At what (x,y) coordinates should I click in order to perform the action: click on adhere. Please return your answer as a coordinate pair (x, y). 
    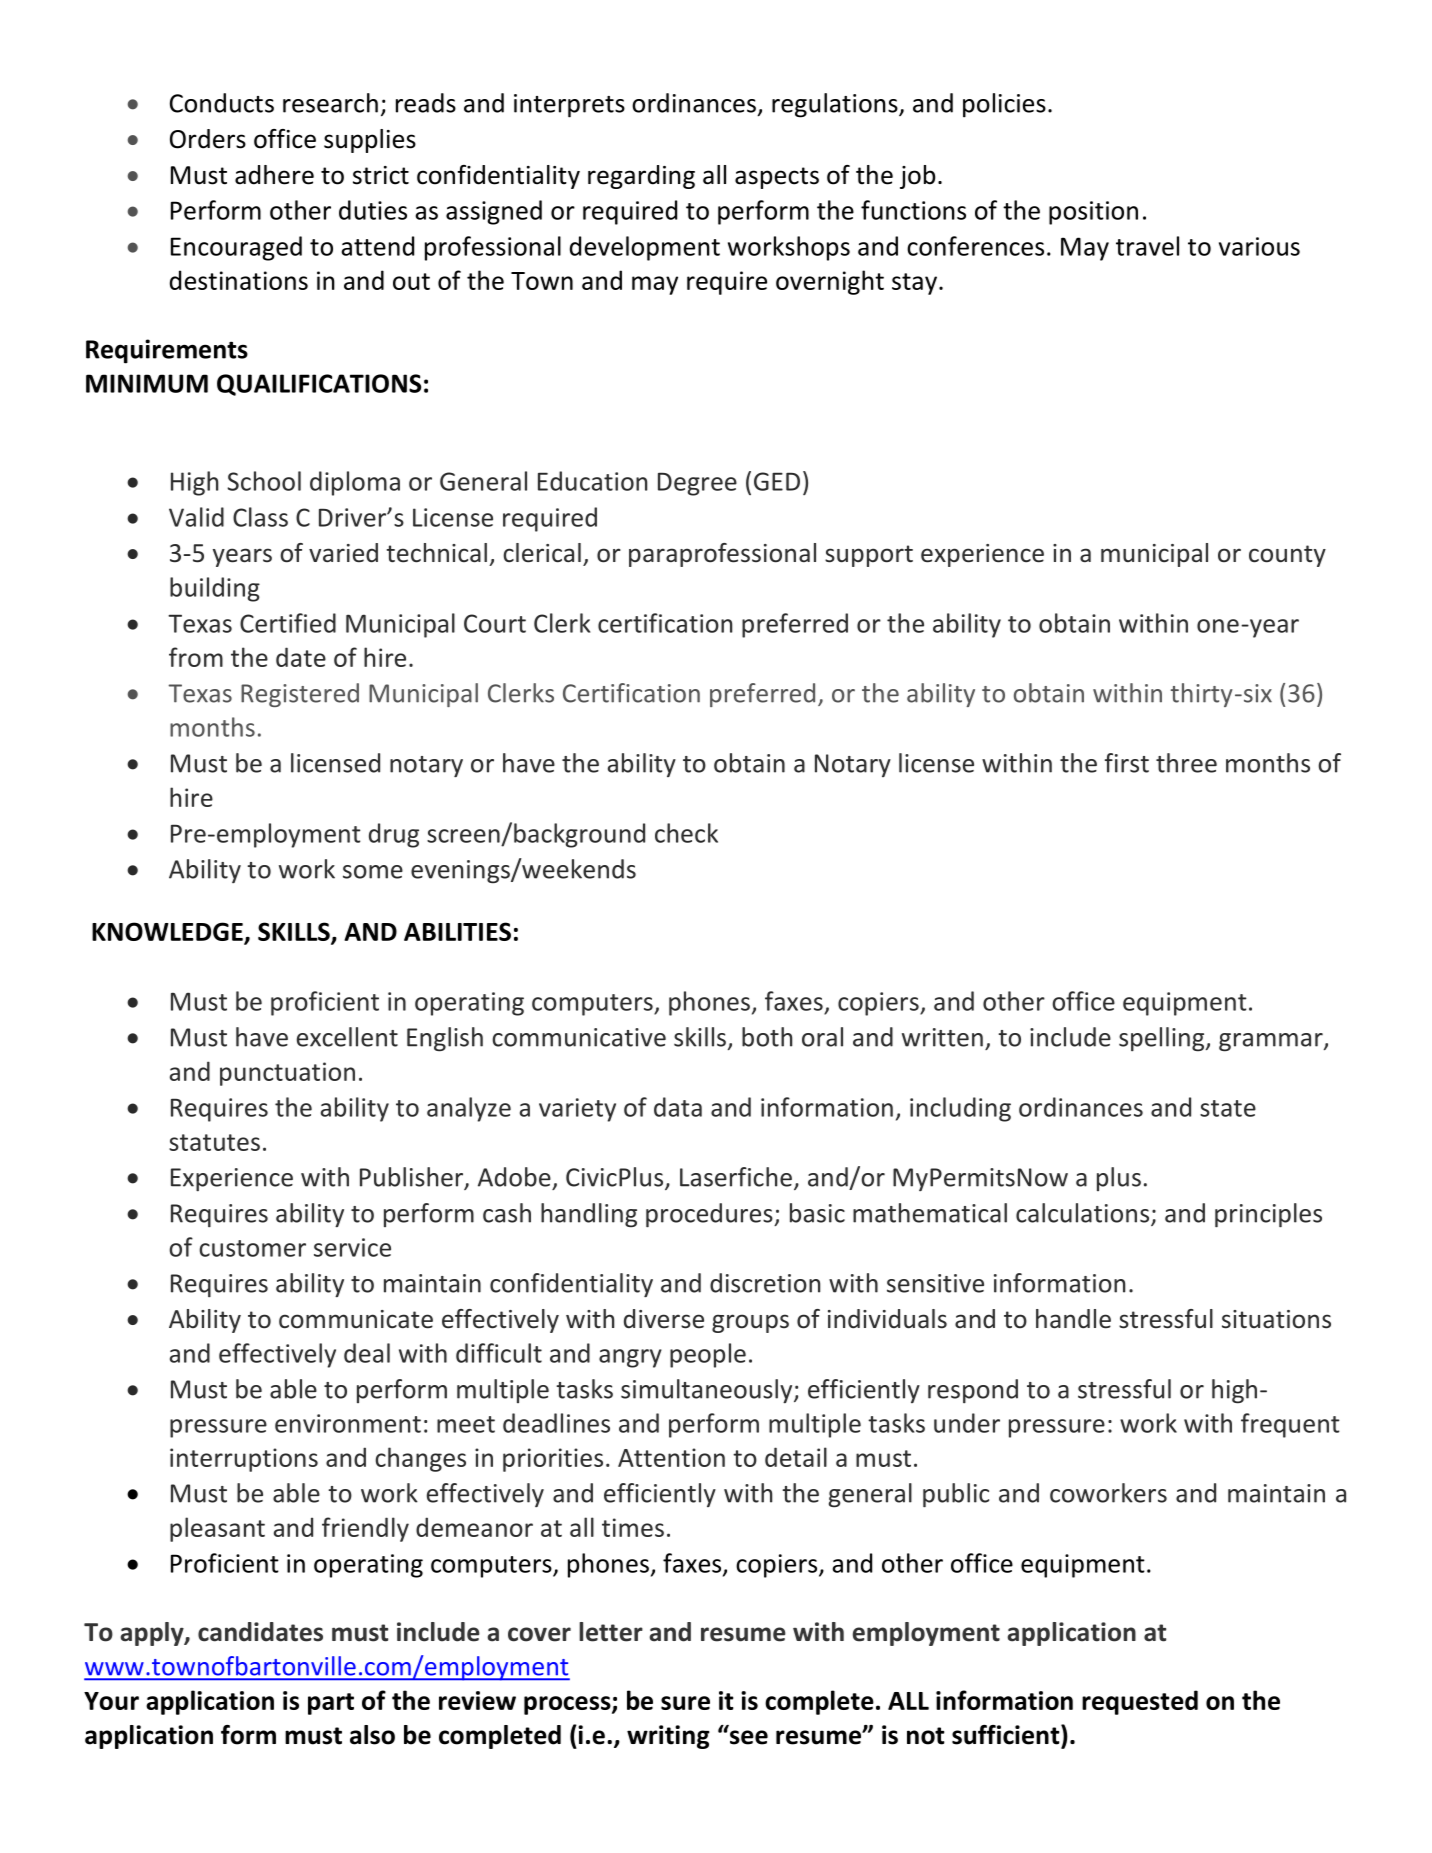
    Looking at the image, I should click on (274, 175).
